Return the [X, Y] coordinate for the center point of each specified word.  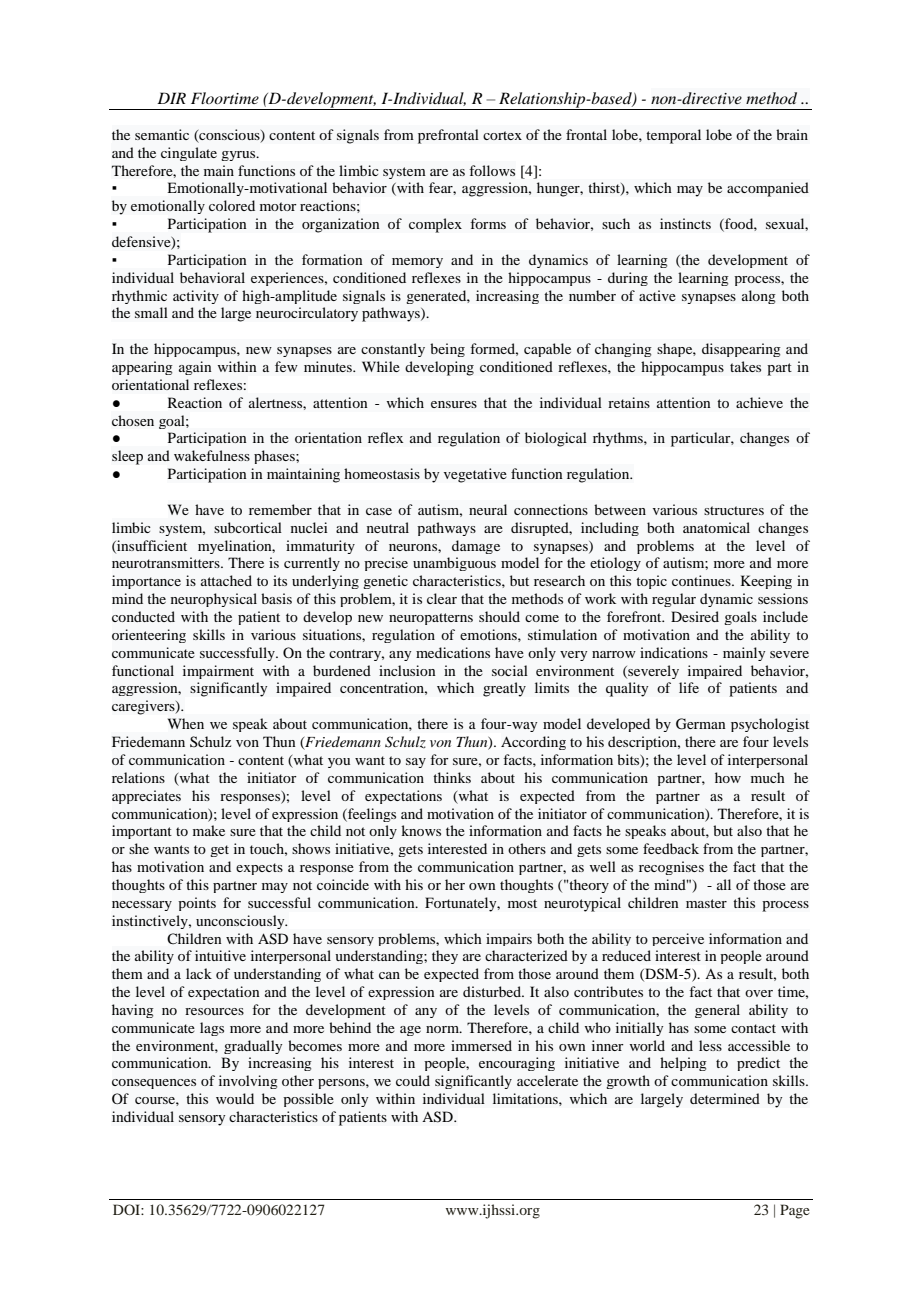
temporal [673, 136]
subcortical [248, 527]
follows [492, 170]
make [209, 830]
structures [734, 510]
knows [421, 830]
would [235, 1098]
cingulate [189, 154]
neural [488, 509]
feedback [671, 848]
